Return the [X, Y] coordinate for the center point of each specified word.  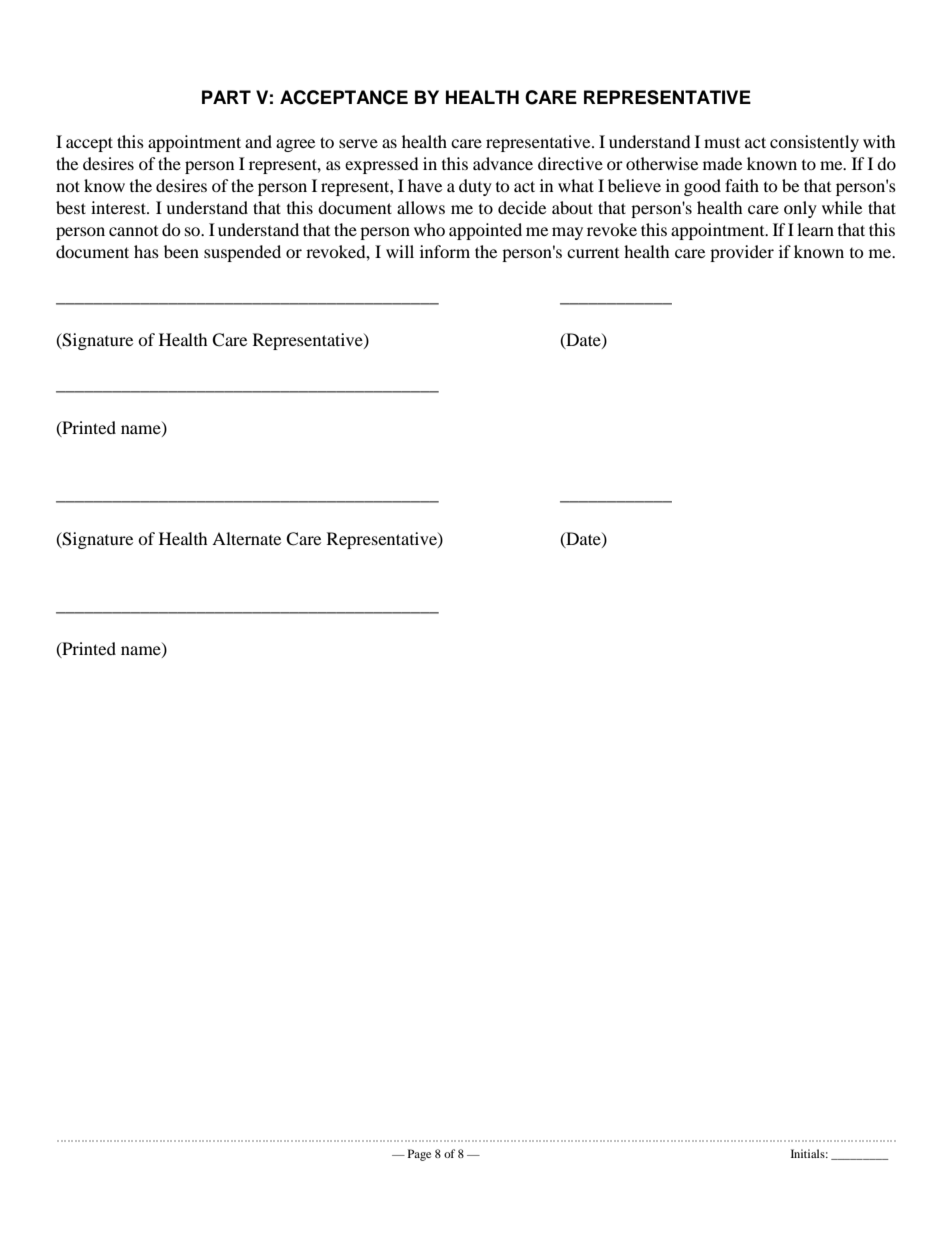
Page [419, 1155]
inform [445, 251]
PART [226, 97]
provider [742, 253]
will [400, 251]
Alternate [246, 538]
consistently [814, 143]
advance [503, 163]
